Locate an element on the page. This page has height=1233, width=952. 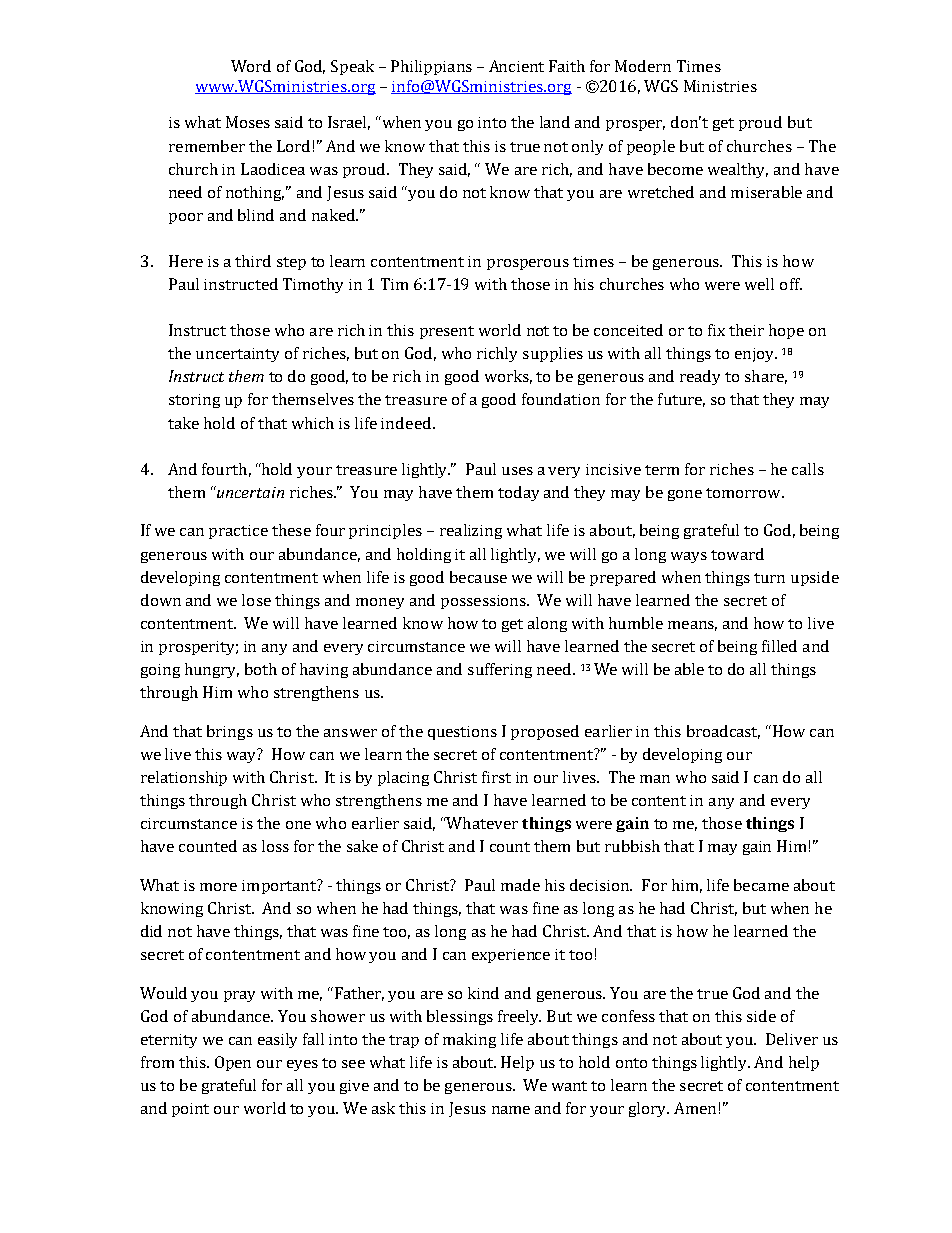
making is located at coordinates (469, 1040).
